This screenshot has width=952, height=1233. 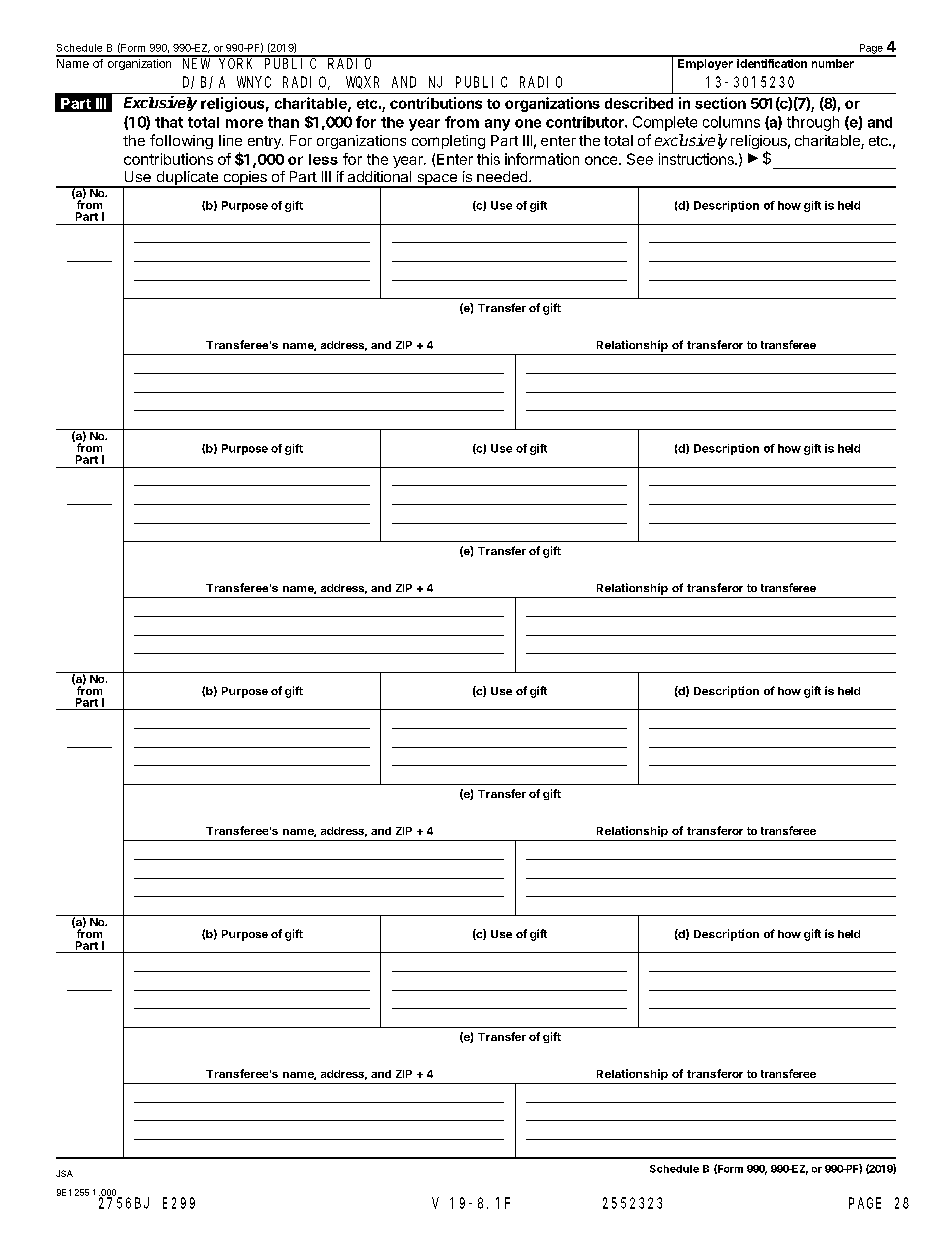 What do you see at coordinates (437, 181) in the screenshot?
I see `space` at bounding box center [437, 181].
